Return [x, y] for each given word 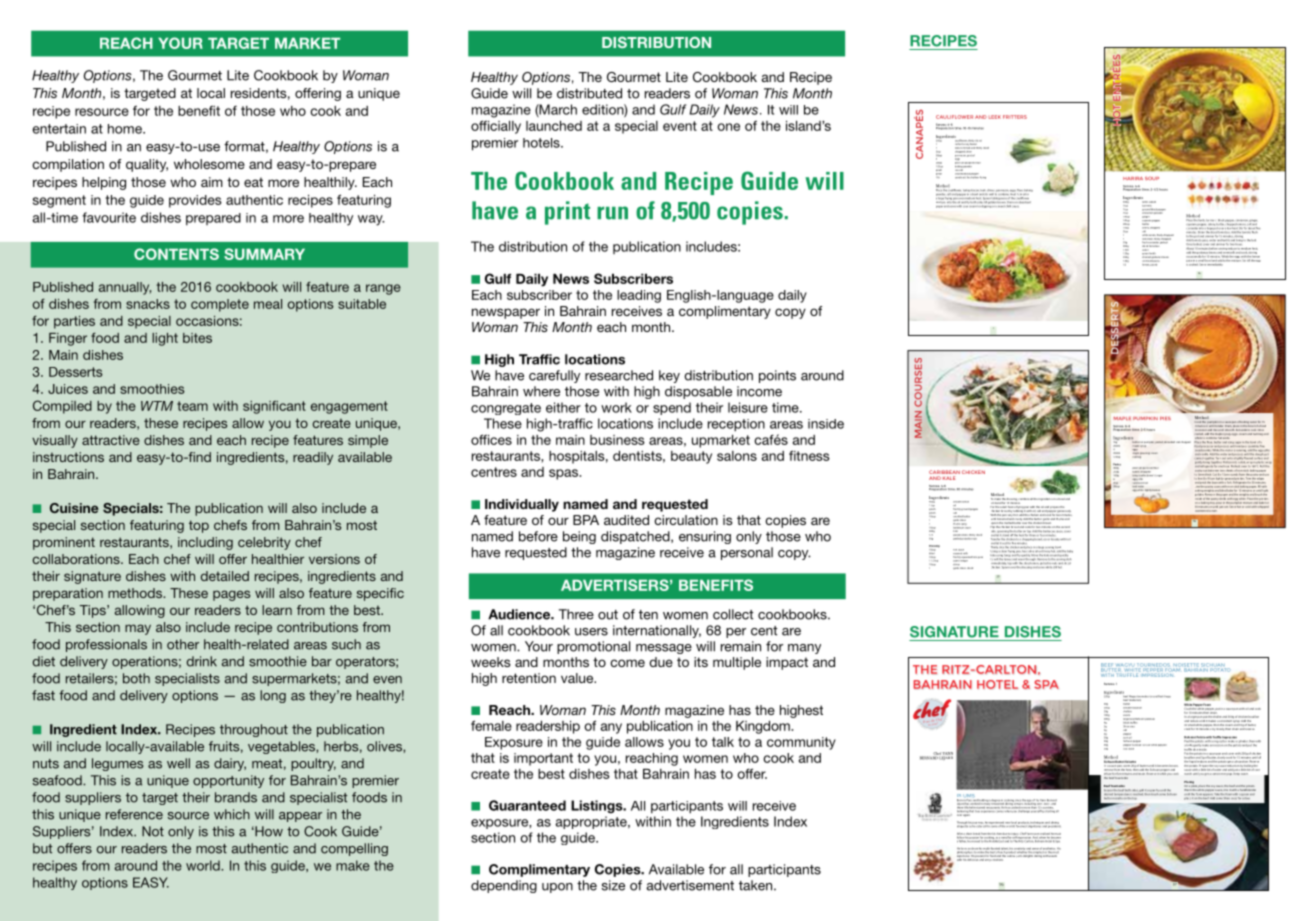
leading [639, 296]
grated [971, 156]
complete [220, 305]
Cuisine [74, 508]
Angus [1167, 696]
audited [626, 520]
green [1145, 253]
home [126, 129]
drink [202, 661]
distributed [589, 93]
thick [1208, 474]
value [578, 678]
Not [153, 831]
